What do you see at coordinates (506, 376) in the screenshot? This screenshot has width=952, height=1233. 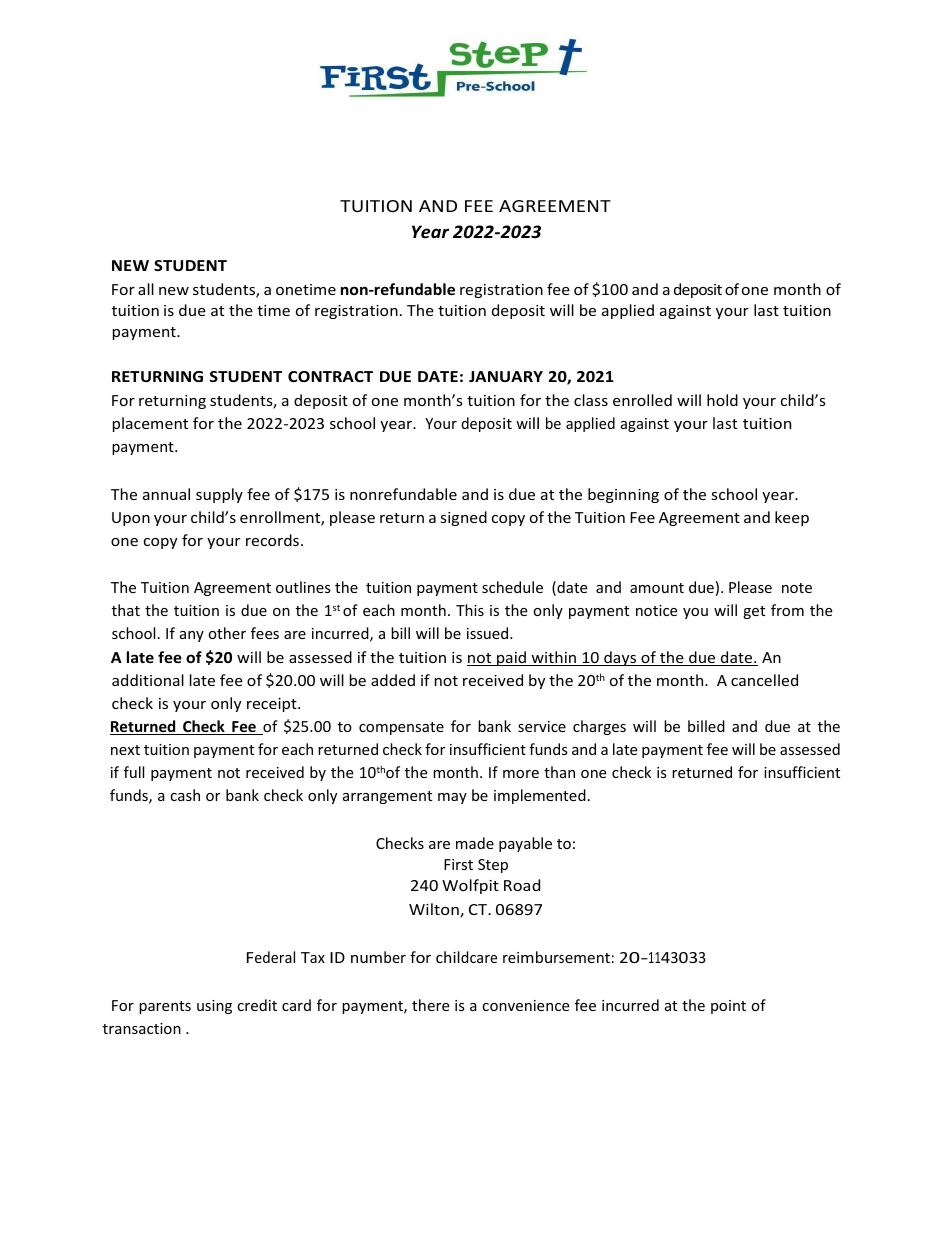 I see `JANUARY` at bounding box center [506, 376].
